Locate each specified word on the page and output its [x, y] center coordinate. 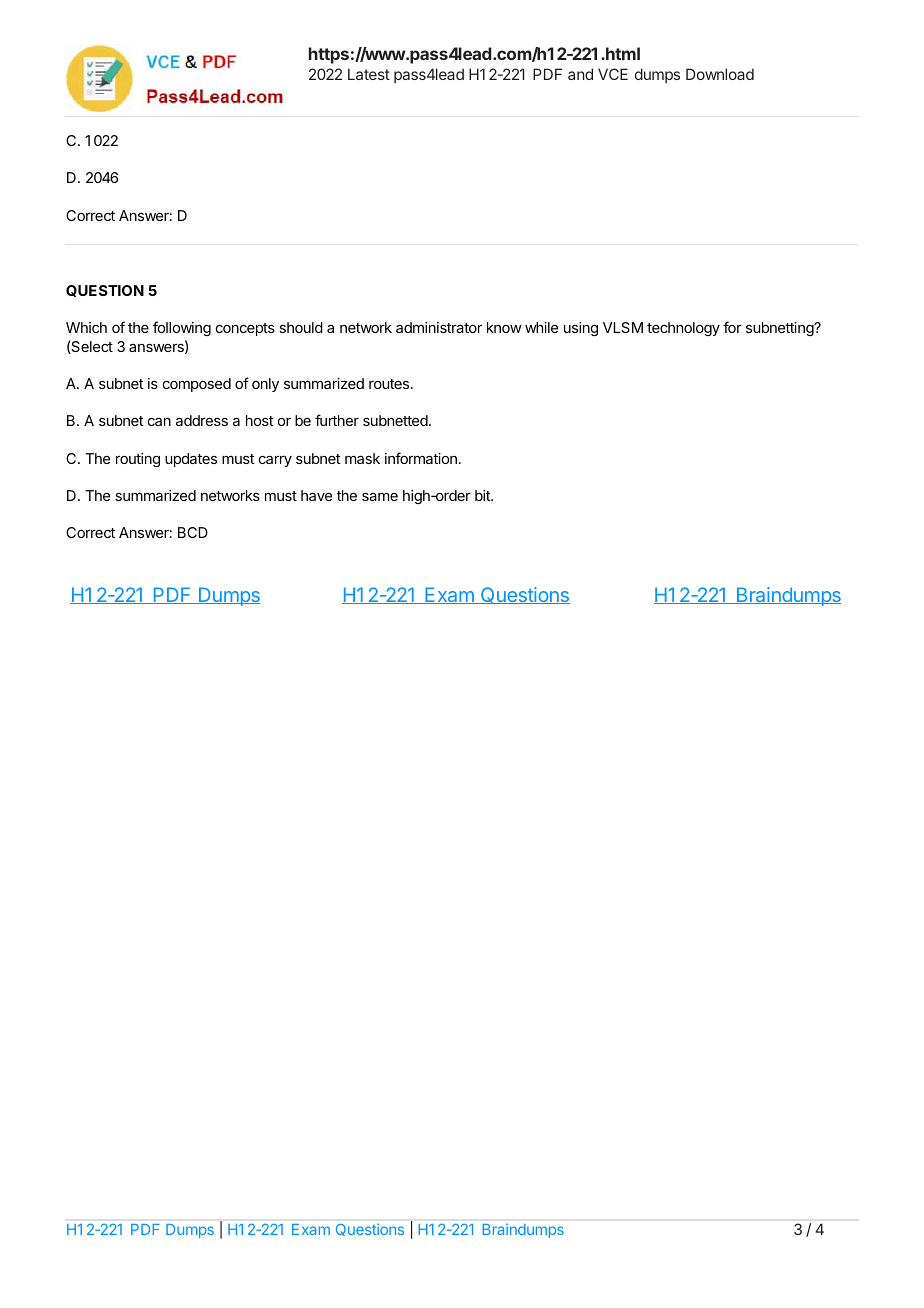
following [182, 328]
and [580, 74]
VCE [613, 74]
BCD [193, 532]
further [337, 420]
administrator [439, 327]
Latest [369, 74]
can [159, 421]
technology [683, 329]
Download [720, 74]
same [380, 496]
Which [86, 327]
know [504, 327]
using [581, 329]
